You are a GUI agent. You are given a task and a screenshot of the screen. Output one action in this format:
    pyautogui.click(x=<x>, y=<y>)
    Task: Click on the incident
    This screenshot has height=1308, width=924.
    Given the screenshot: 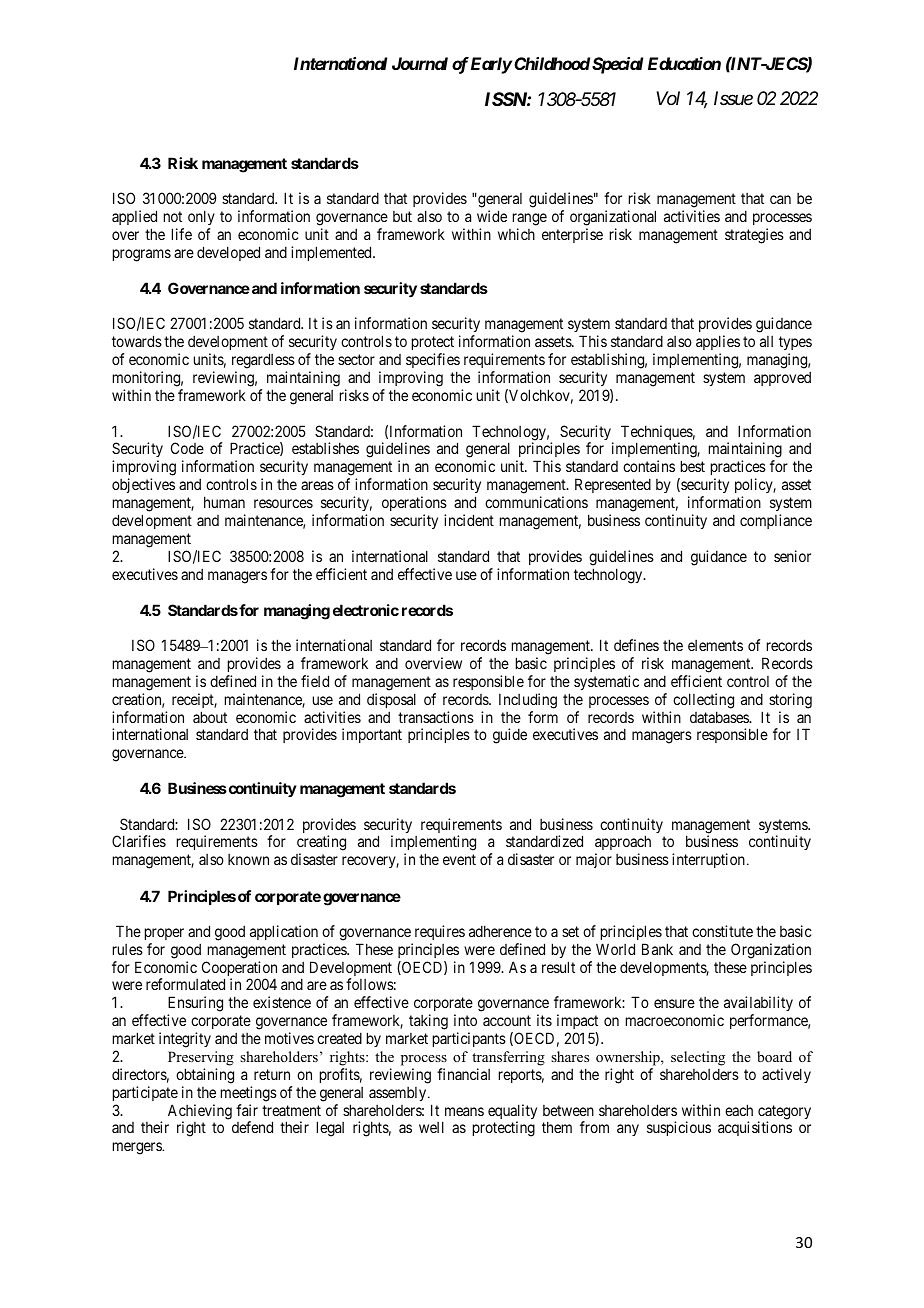 What is the action you would take?
    pyautogui.click(x=469, y=520)
